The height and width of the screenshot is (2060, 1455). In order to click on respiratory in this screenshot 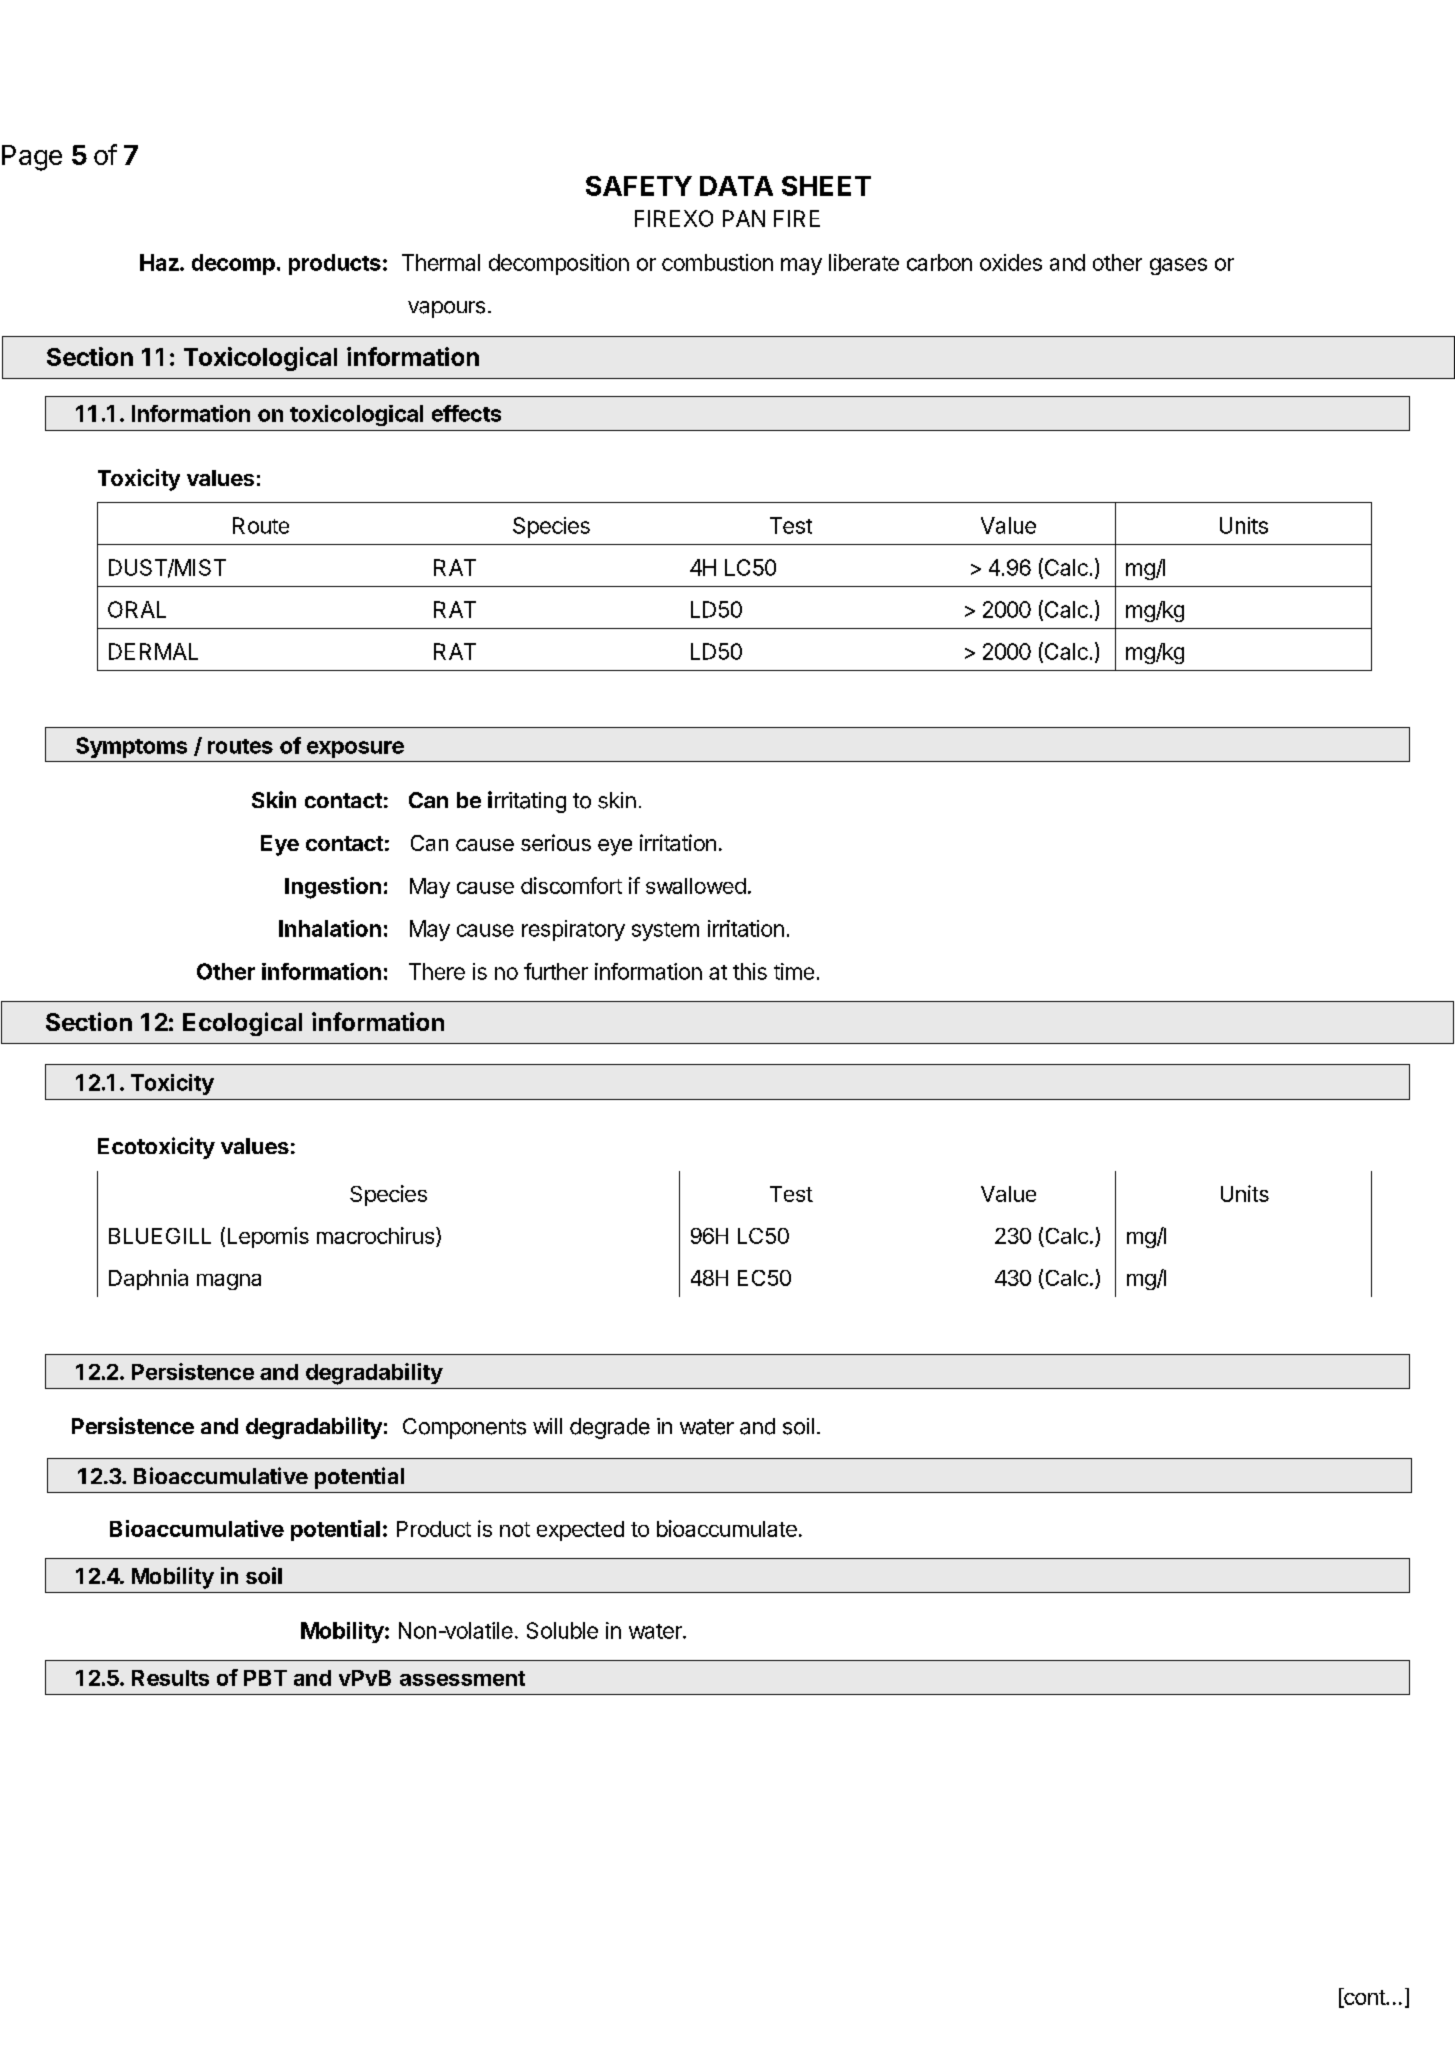, I will do `click(573, 930)`.
